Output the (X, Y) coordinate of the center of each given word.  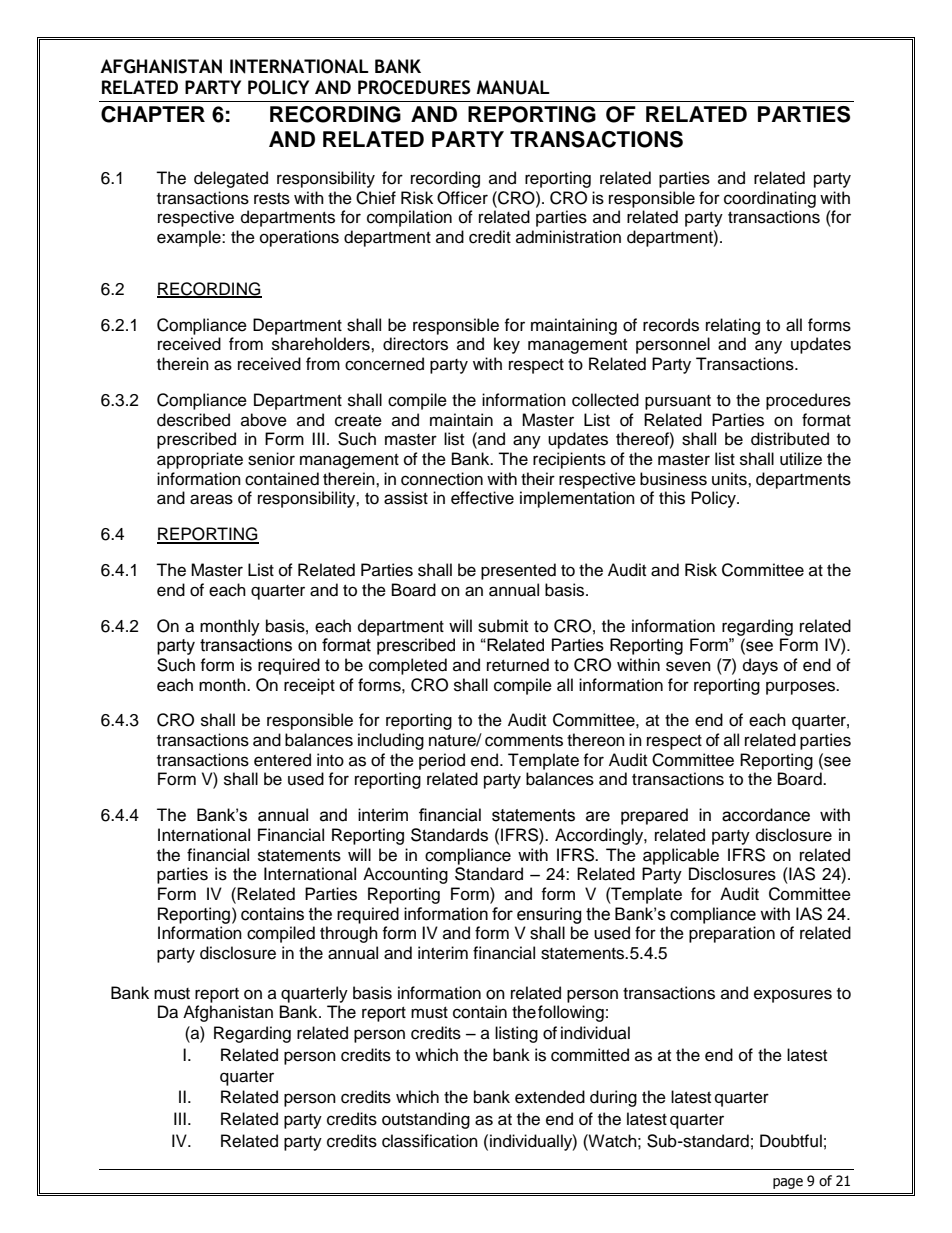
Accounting (405, 875)
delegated (231, 179)
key (507, 345)
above (264, 420)
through (349, 934)
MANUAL (513, 87)
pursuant (678, 402)
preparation (732, 934)
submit (503, 626)
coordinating (770, 199)
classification (430, 1141)
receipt (309, 686)
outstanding (426, 1120)
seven (688, 666)
